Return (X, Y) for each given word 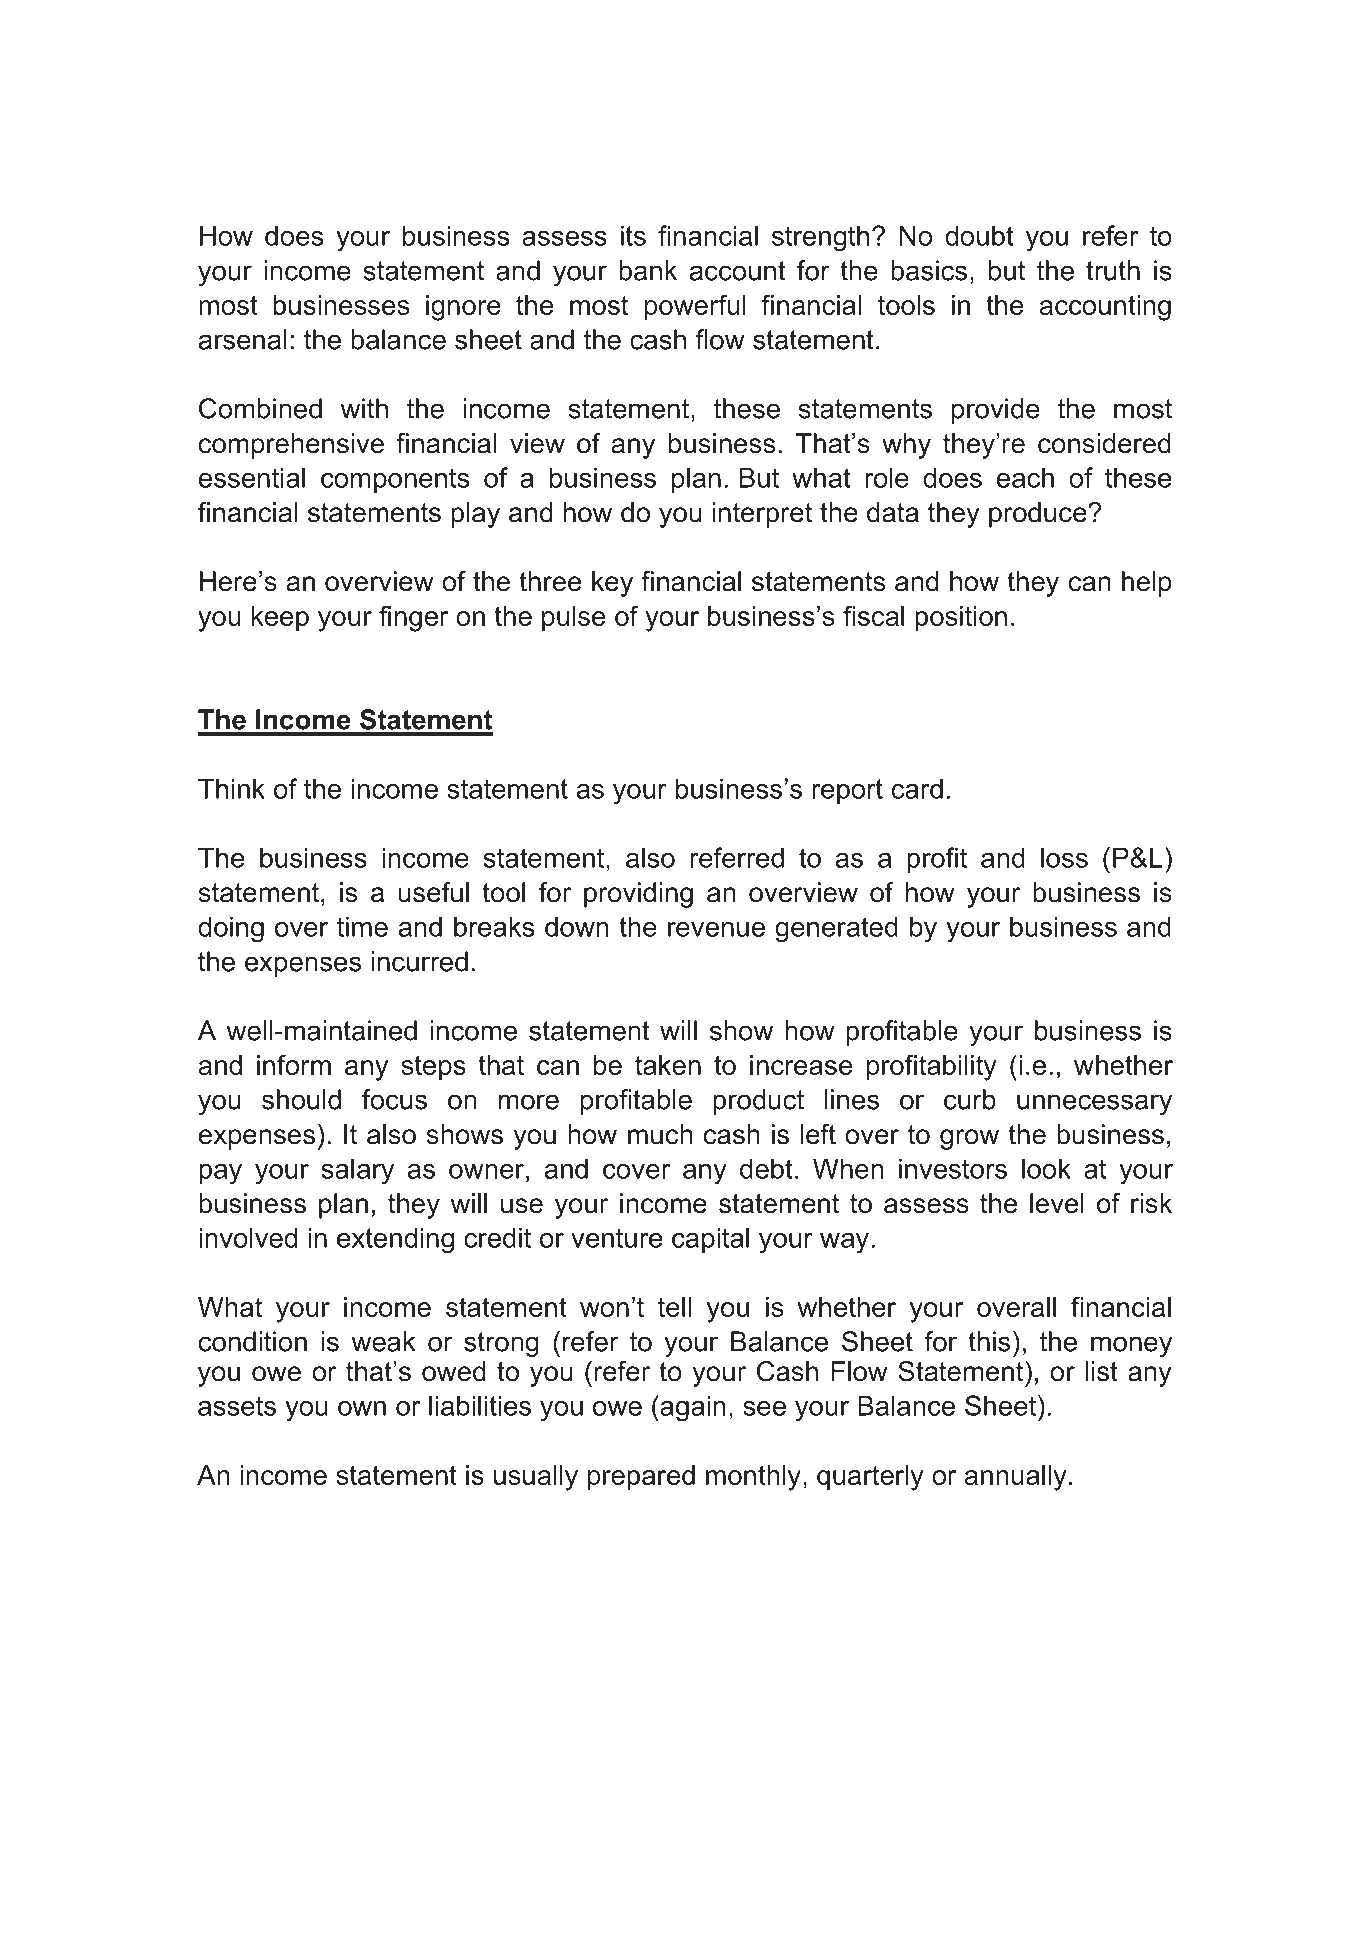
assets (237, 1406)
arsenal (242, 339)
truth (1113, 270)
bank (648, 270)
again (692, 1408)
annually (1016, 1478)
